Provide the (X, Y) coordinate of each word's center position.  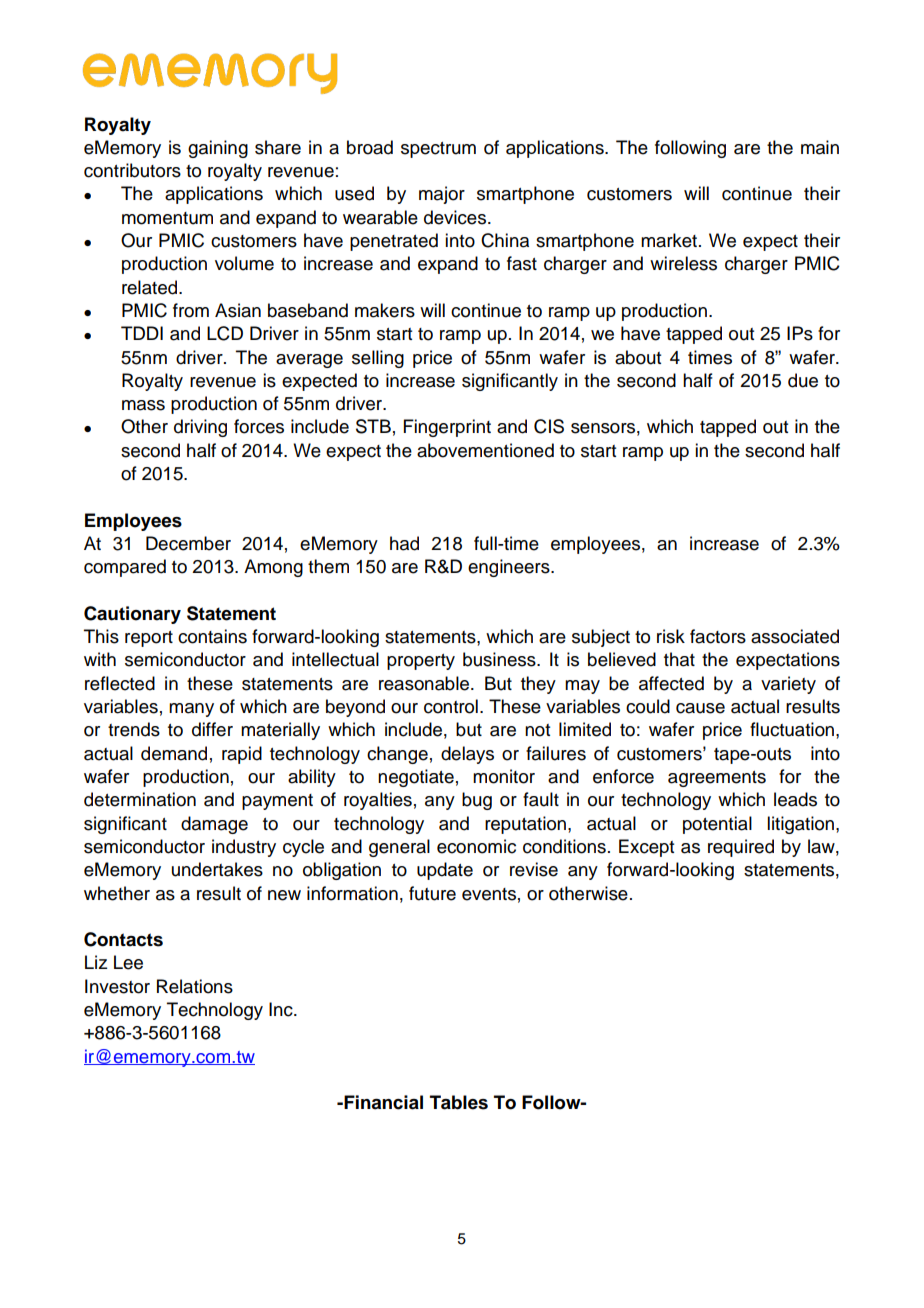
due (803, 380)
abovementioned (485, 450)
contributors (132, 170)
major (442, 195)
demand (174, 753)
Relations (195, 986)
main (820, 147)
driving (200, 428)
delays (467, 755)
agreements (717, 779)
